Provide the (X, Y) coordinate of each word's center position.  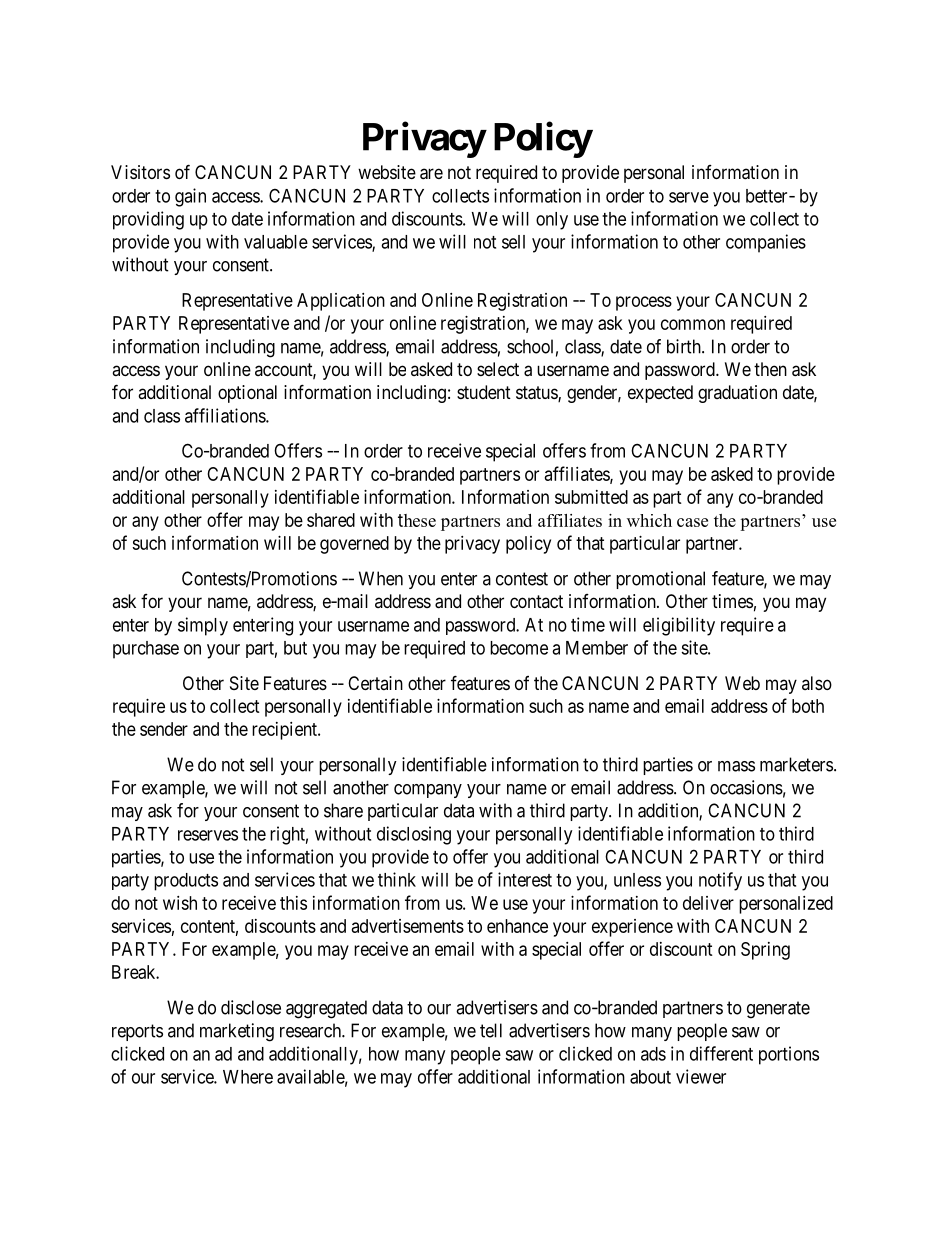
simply (203, 626)
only (552, 221)
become (519, 648)
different (721, 1053)
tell (491, 1030)
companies (766, 243)
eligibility (679, 626)
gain (190, 197)
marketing (237, 1032)
